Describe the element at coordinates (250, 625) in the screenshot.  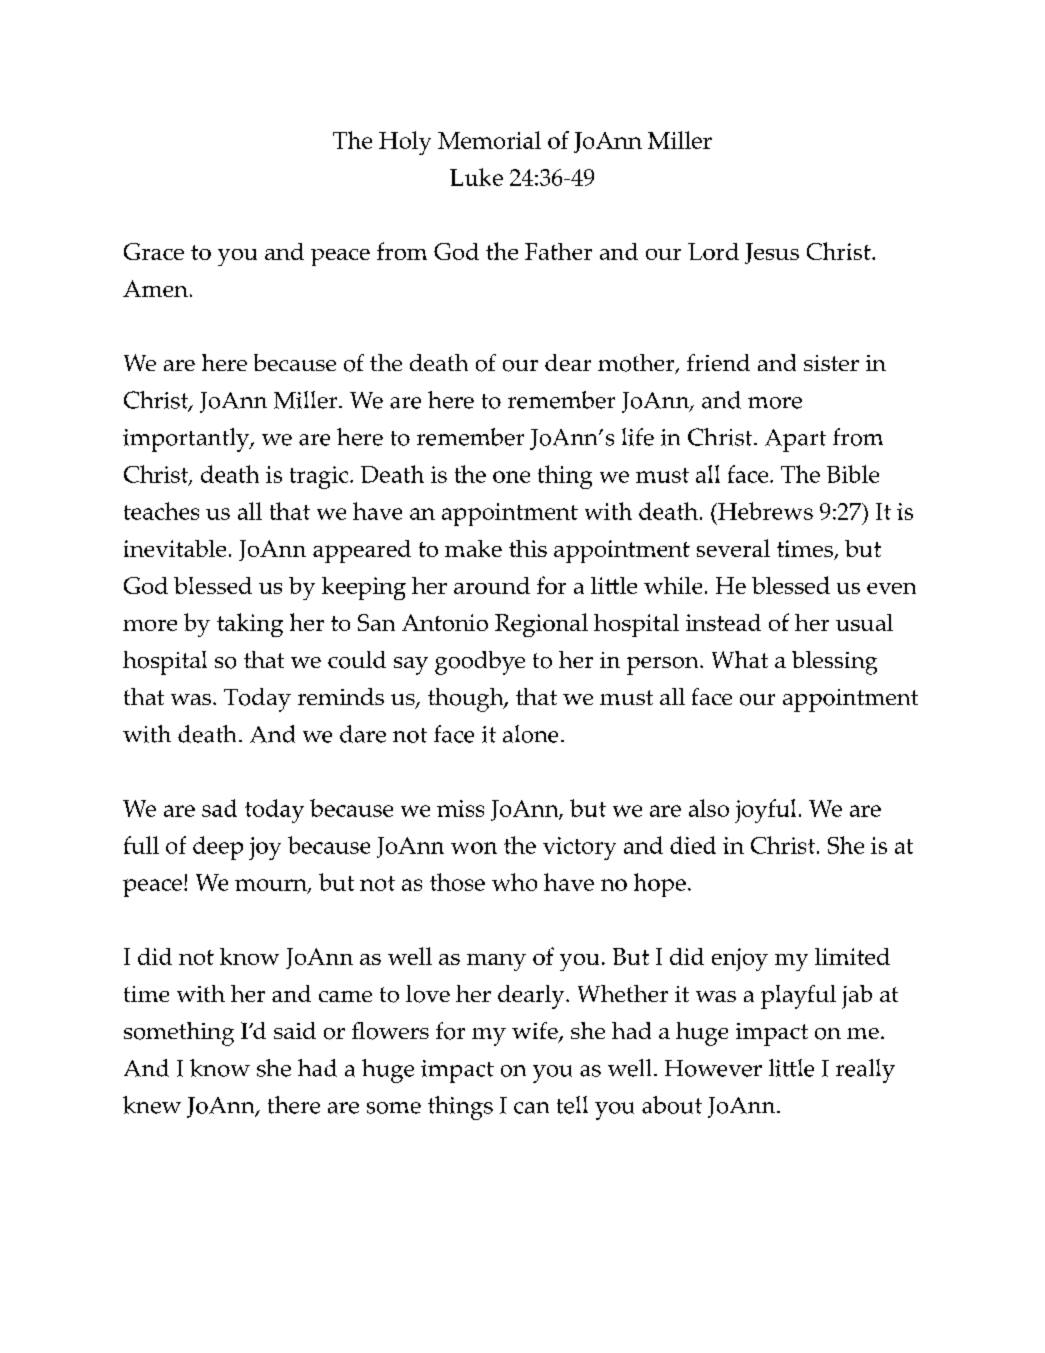
I see `taking` at that location.
